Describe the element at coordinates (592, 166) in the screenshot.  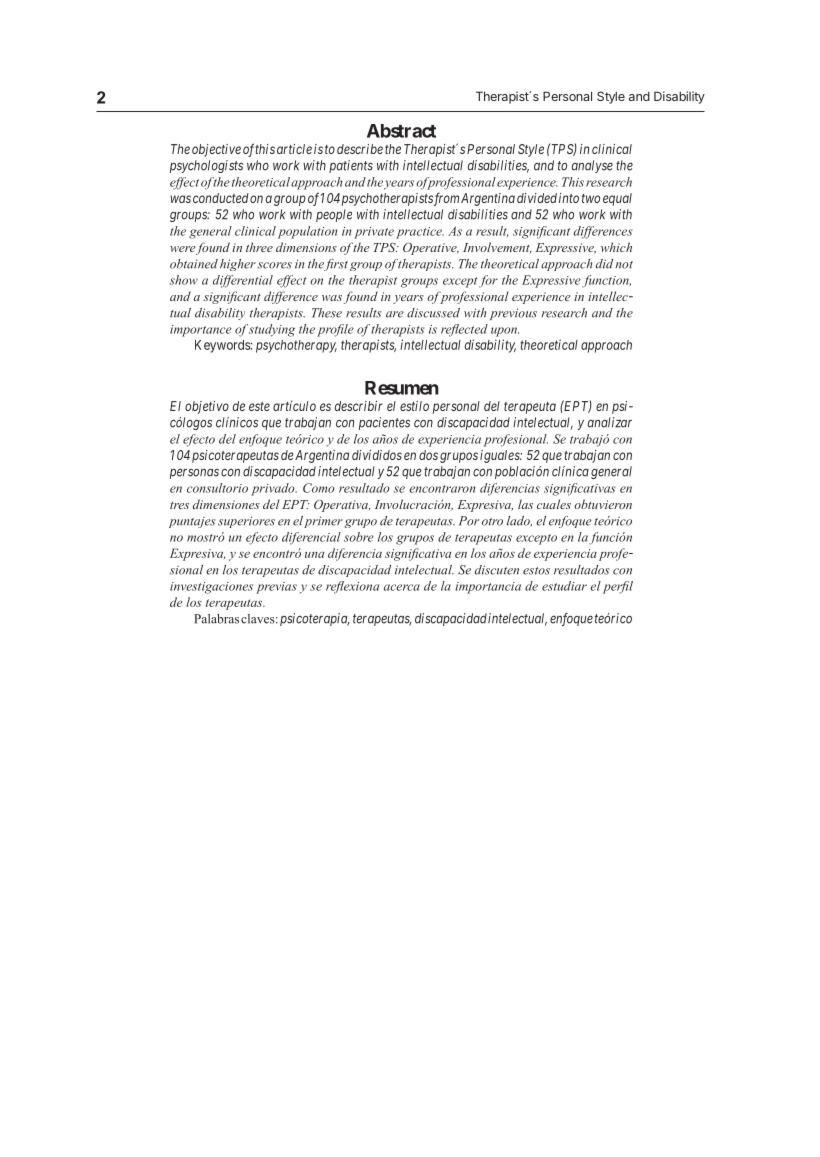
I see `analyse` at that location.
